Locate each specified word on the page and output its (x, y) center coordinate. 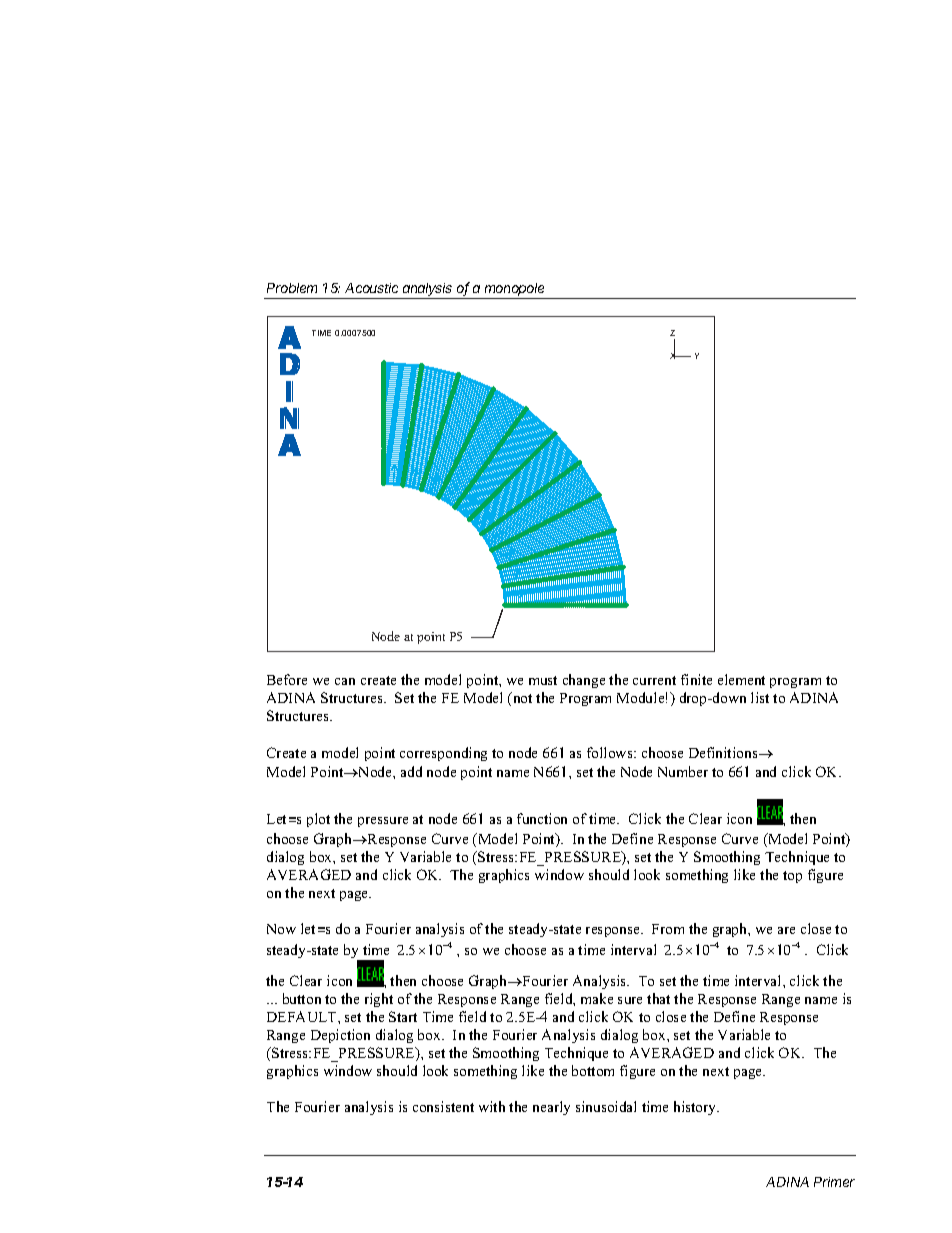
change (584, 681)
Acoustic (371, 288)
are (786, 930)
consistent (443, 1106)
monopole (515, 291)
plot (318, 820)
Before (287, 679)
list (760, 697)
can (345, 681)
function (542, 818)
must (543, 680)
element (741, 679)
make (597, 998)
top (792, 877)
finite (696, 679)
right (379, 1000)
